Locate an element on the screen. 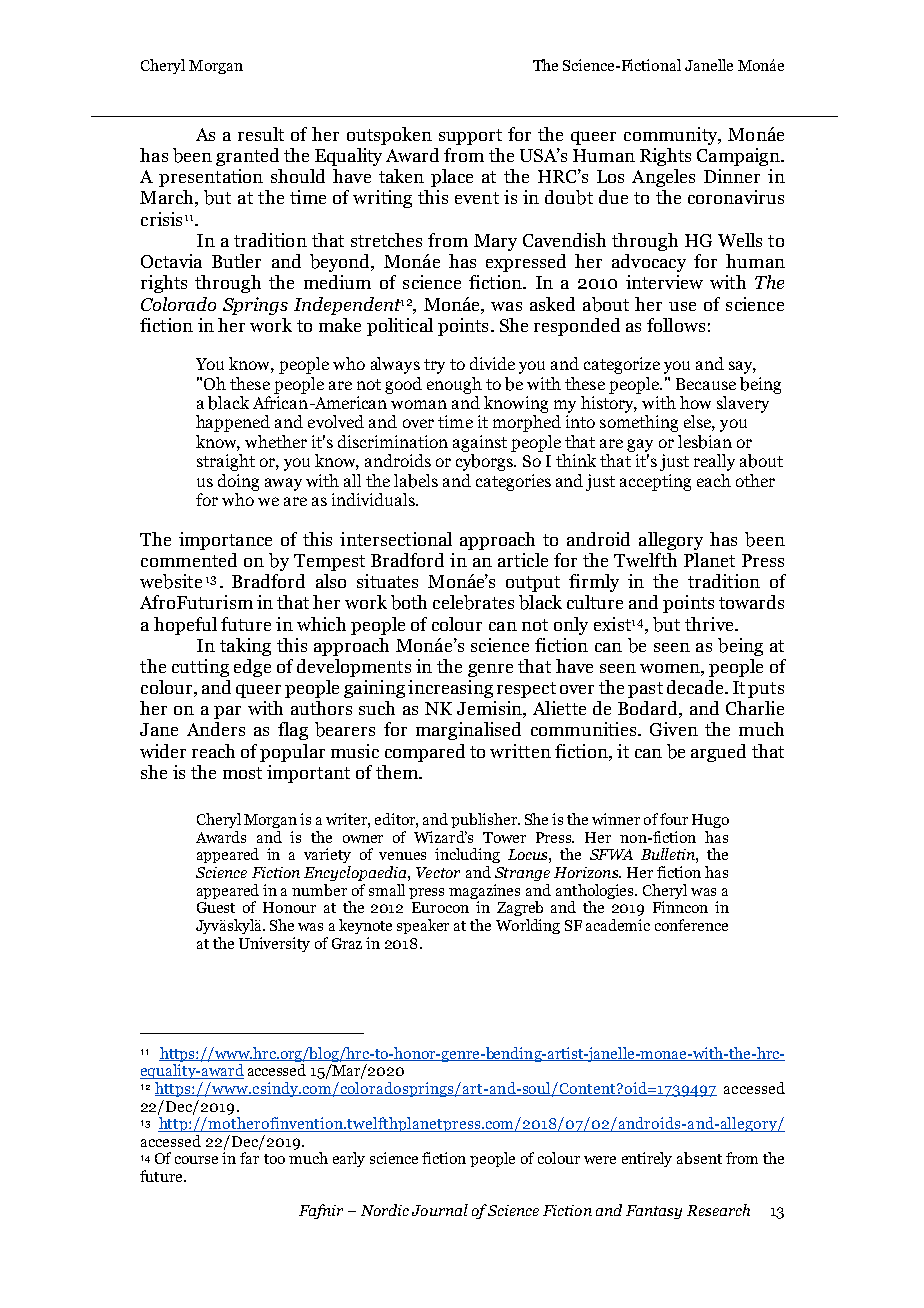 Image resolution: width=924 pixels, height=1308 pixels. doing is located at coordinates (238, 482).
